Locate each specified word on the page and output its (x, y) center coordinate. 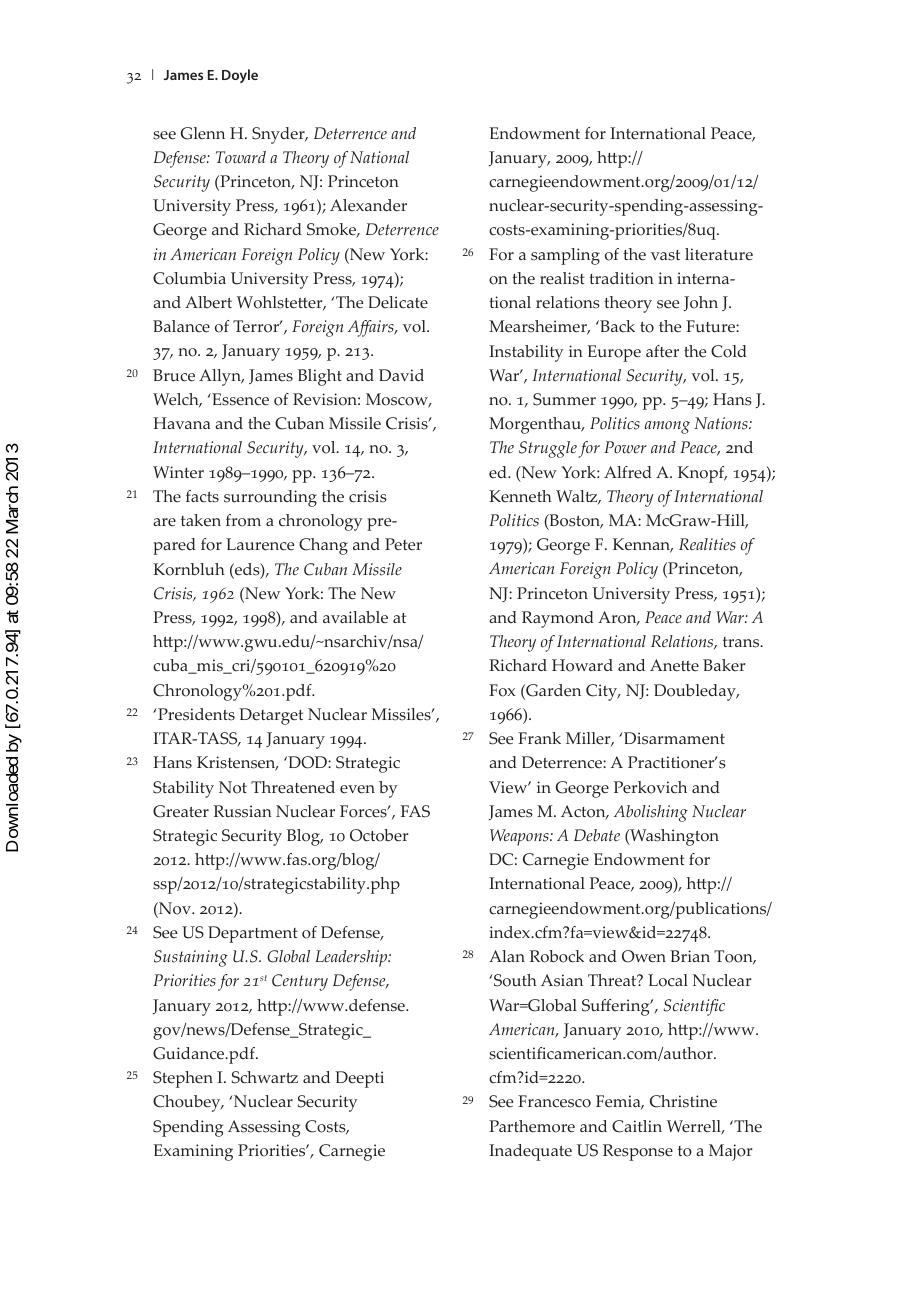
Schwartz (265, 1077)
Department (253, 934)
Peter (403, 544)
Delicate (398, 302)
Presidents (195, 714)
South (514, 980)
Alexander (368, 205)
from (243, 520)
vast (665, 255)
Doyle (240, 76)
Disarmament (673, 738)
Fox (502, 690)
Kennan (643, 545)
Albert (208, 302)
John (701, 303)
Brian (690, 956)
